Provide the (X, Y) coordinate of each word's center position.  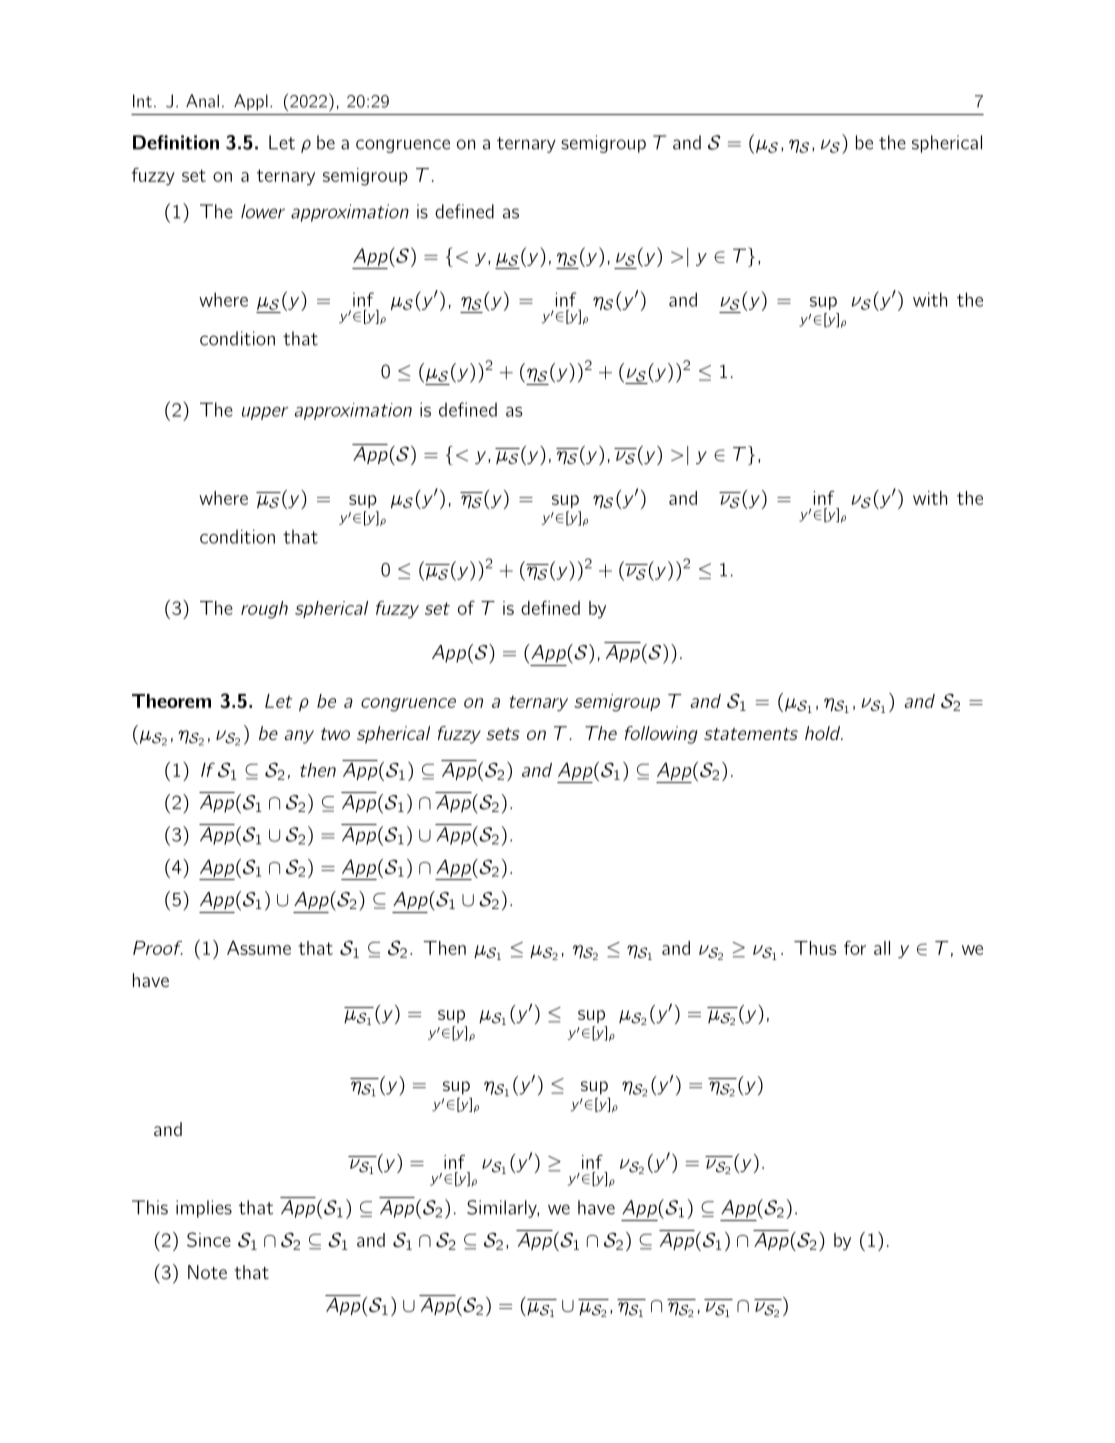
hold (823, 733)
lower (263, 211)
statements (751, 734)
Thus (815, 948)
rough (264, 610)
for (855, 948)
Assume (259, 947)
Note (207, 1272)
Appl (251, 102)
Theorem (171, 701)
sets (503, 734)
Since (209, 1239)
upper (265, 413)
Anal (202, 101)
